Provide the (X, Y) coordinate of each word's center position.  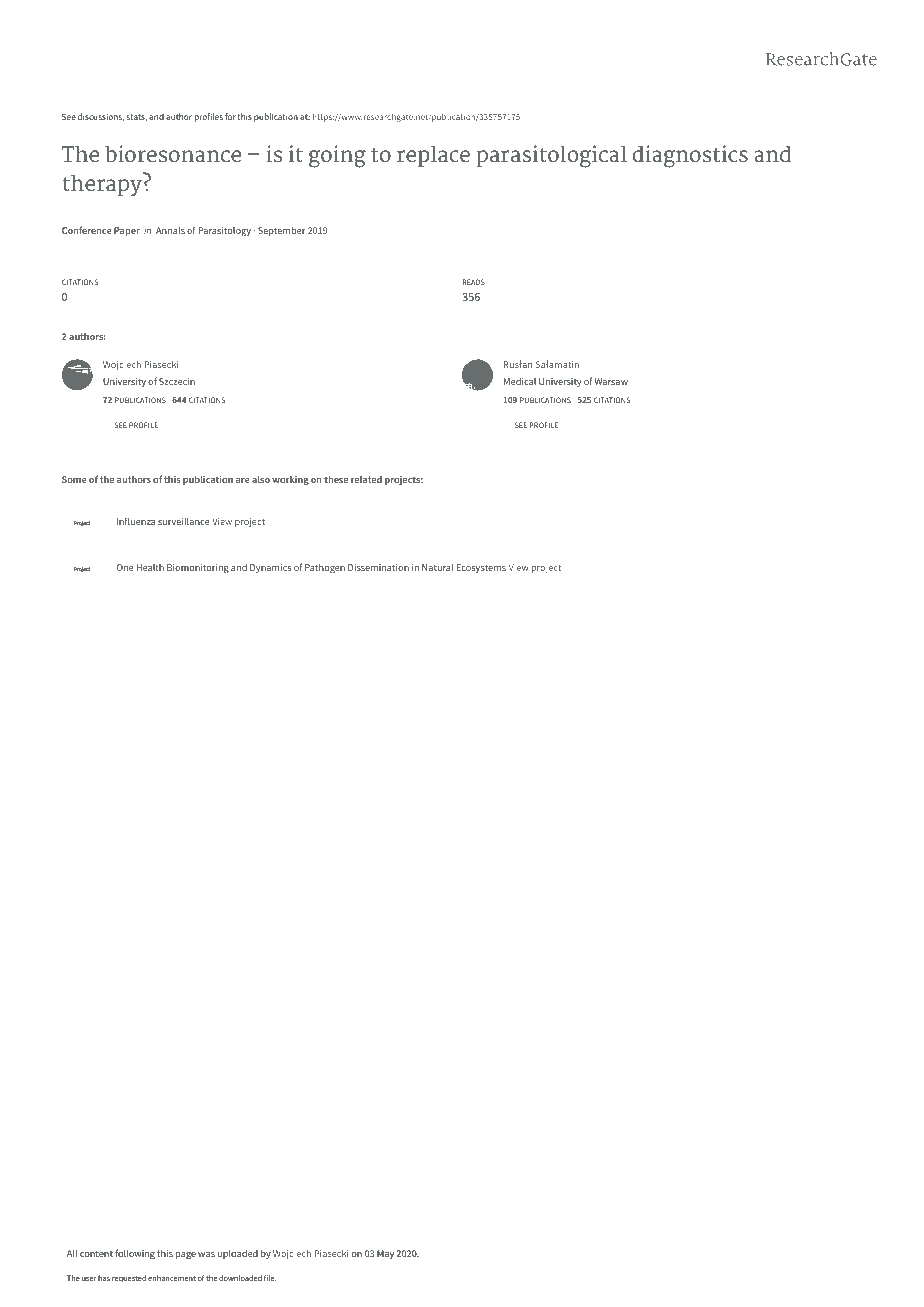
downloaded (240, 1278)
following (135, 1254)
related (366, 479)
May (385, 1254)
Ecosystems (481, 568)
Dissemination (378, 567)
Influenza (136, 521)
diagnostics (690, 156)
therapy (103, 184)
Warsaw (611, 381)
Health (150, 567)
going (337, 156)
